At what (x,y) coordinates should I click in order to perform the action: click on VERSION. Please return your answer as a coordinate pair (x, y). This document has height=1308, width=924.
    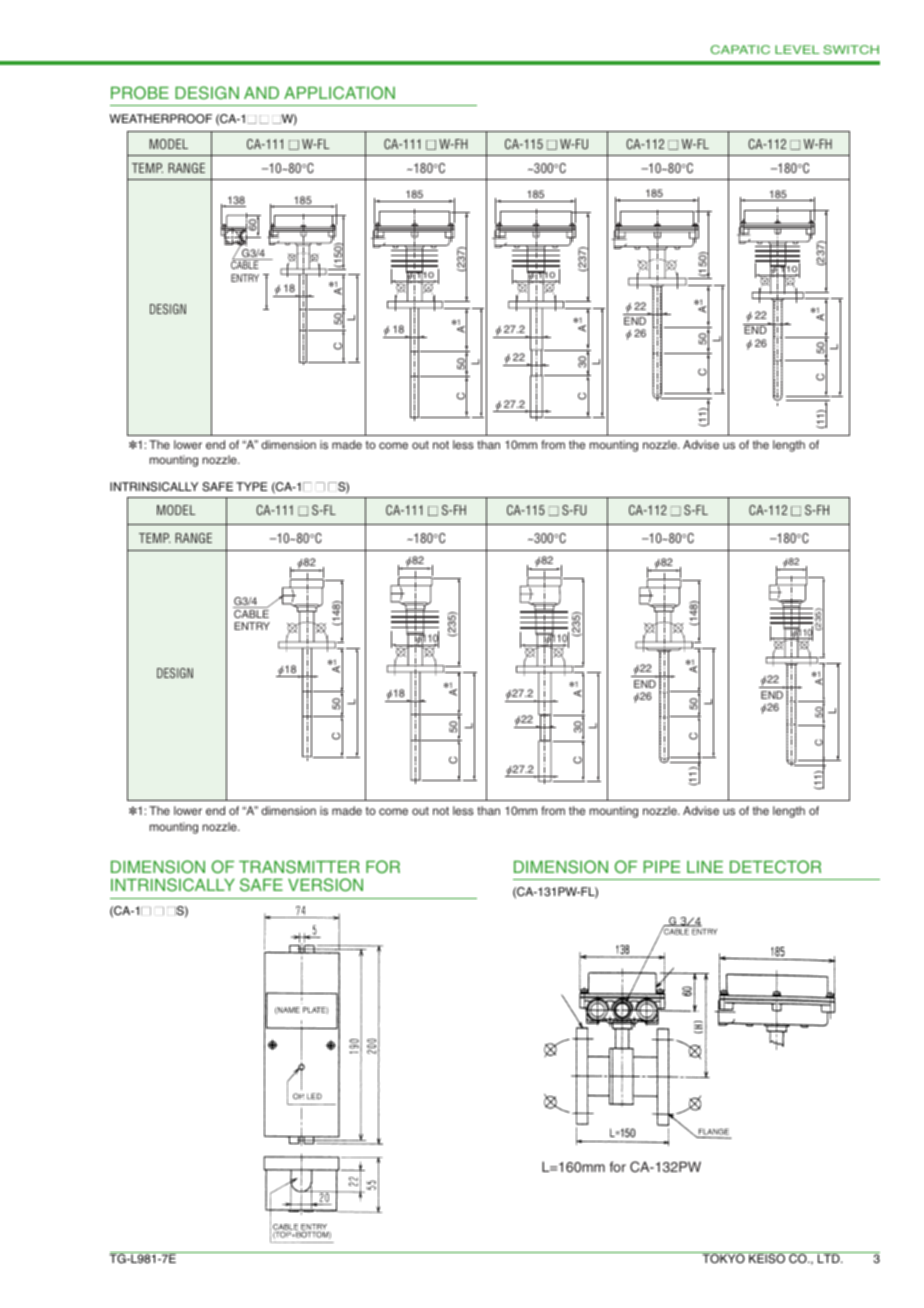
    Looking at the image, I should click on (325, 885).
